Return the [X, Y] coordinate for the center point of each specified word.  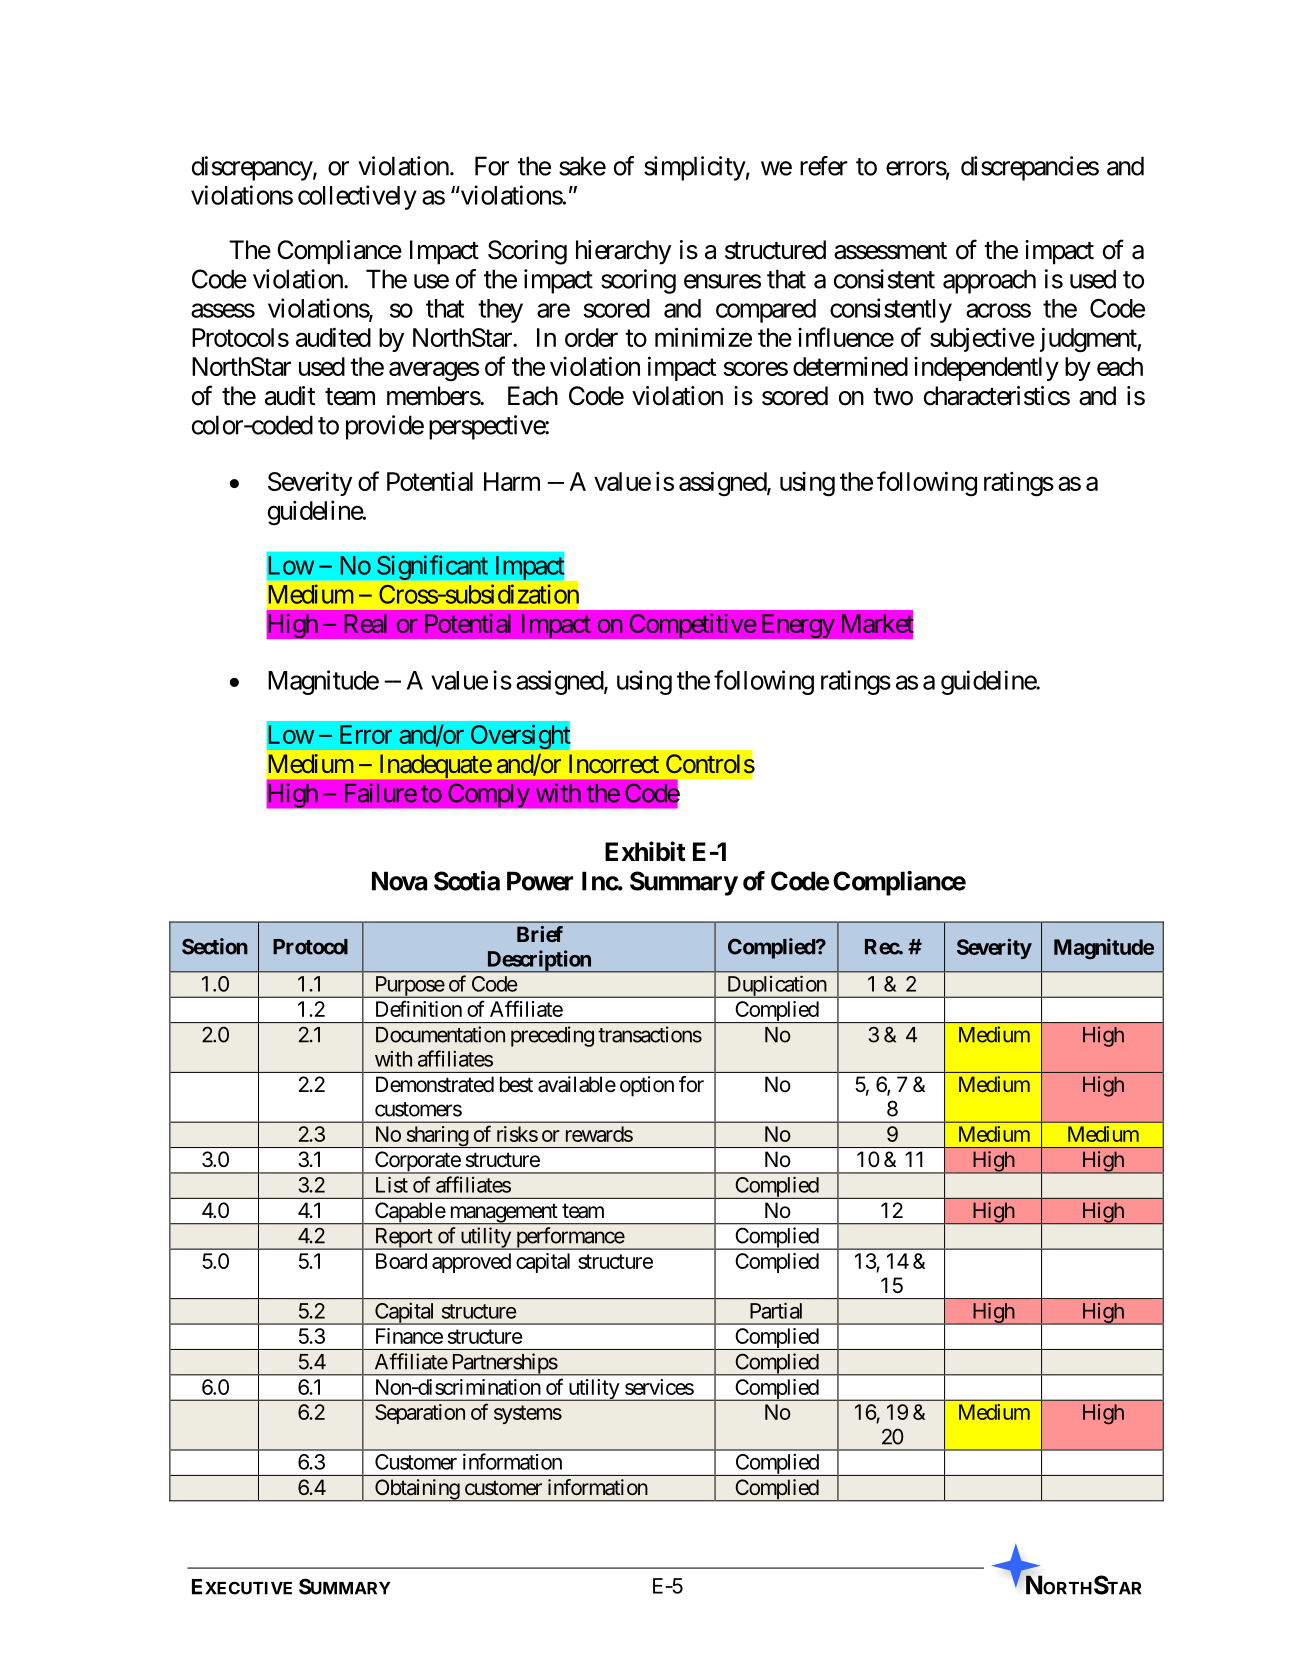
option [647, 1086]
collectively [357, 197]
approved [471, 1263]
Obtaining [417, 1490]
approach [989, 281]
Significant [432, 567]
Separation [420, 1414]
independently [986, 369]
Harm [512, 481]
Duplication [776, 986]
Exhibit [645, 851]
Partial [776, 1310]
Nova [399, 881]
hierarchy [623, 252]
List [392, 1184]
